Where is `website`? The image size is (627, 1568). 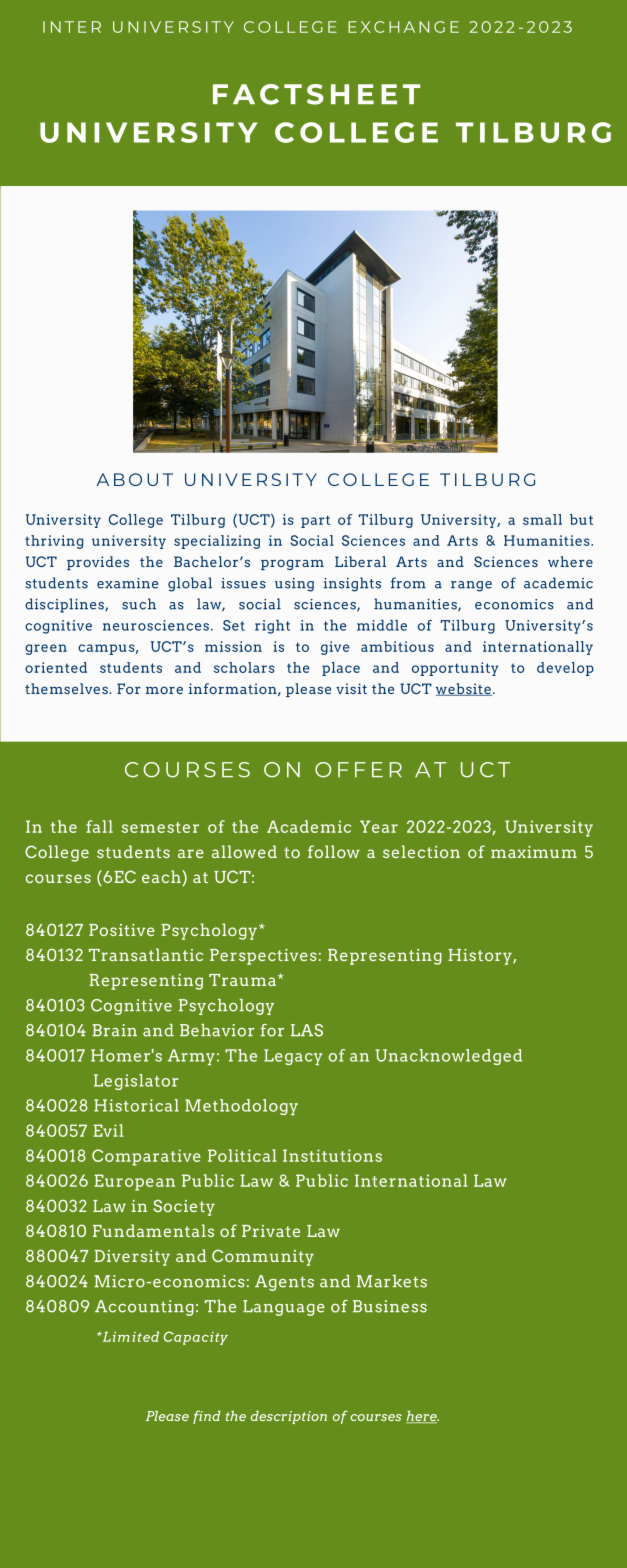
website is located at coordinates (464, 689).
